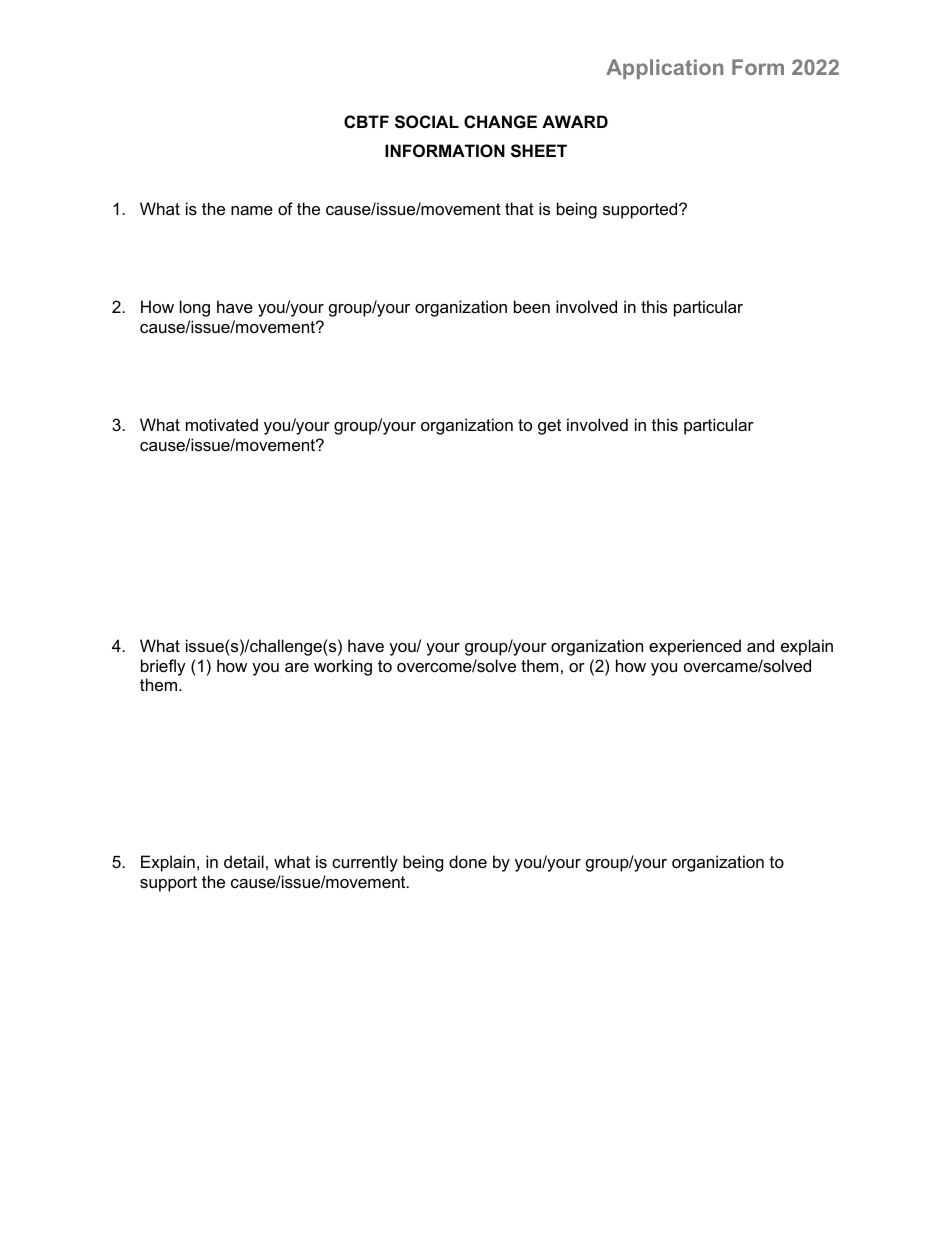  What do you see at coordinates (222, 424) in the screenshot?
I see `motivated` at bounding box center [222, 424].
